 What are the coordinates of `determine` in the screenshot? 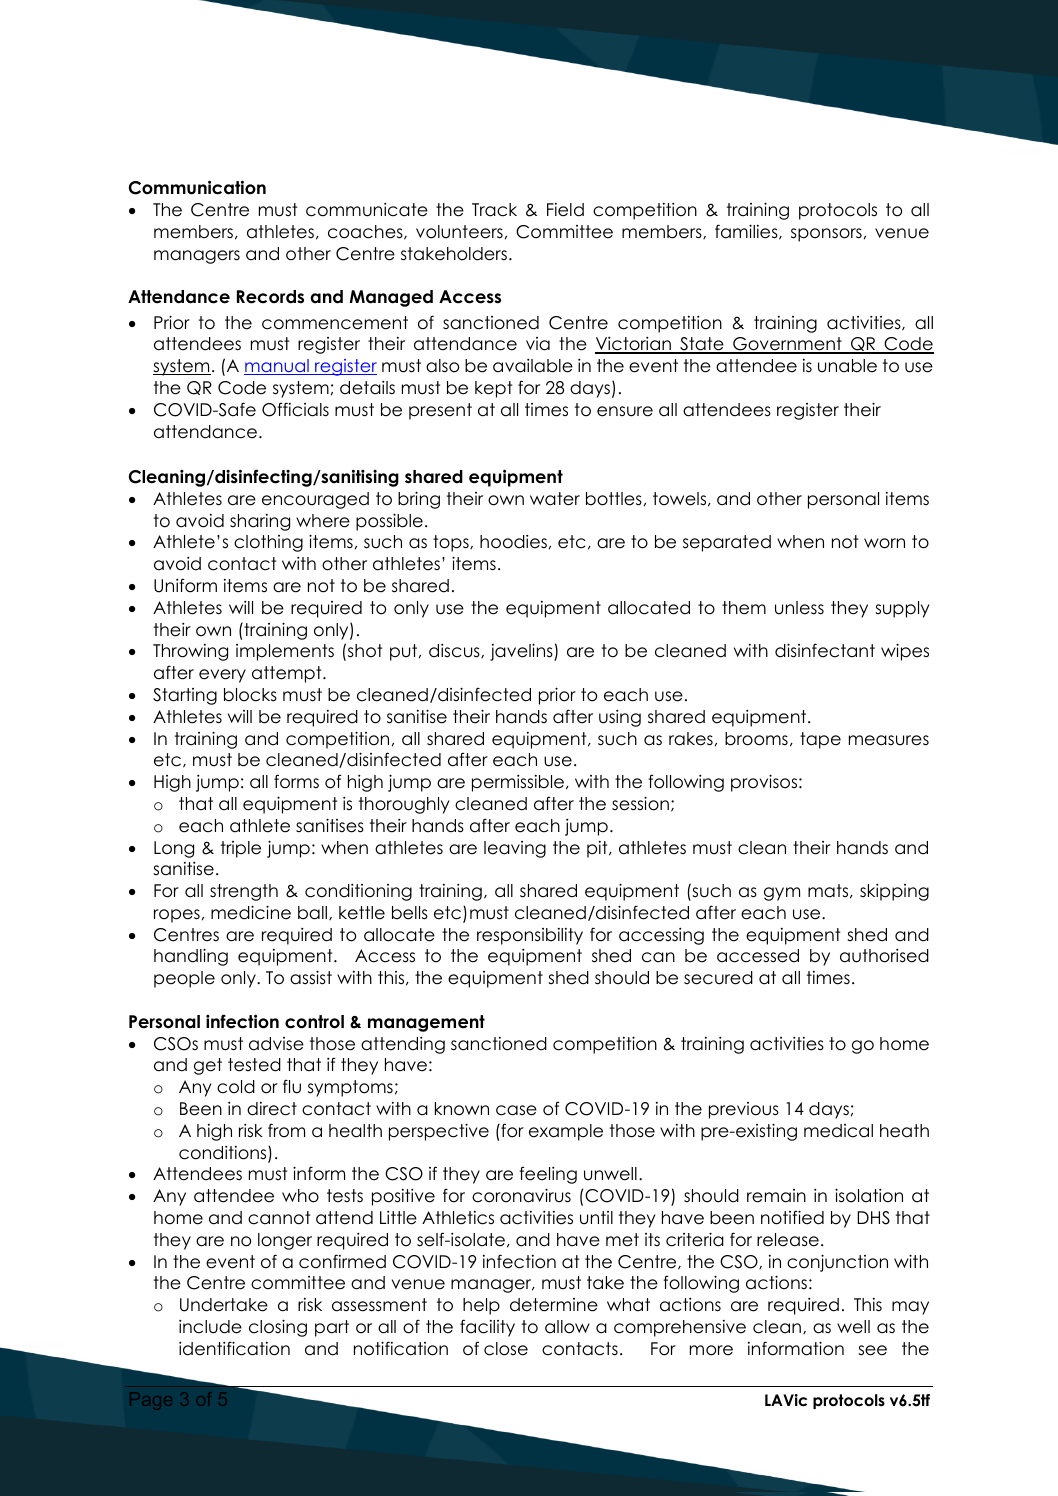 It's located at (554, 1305).
